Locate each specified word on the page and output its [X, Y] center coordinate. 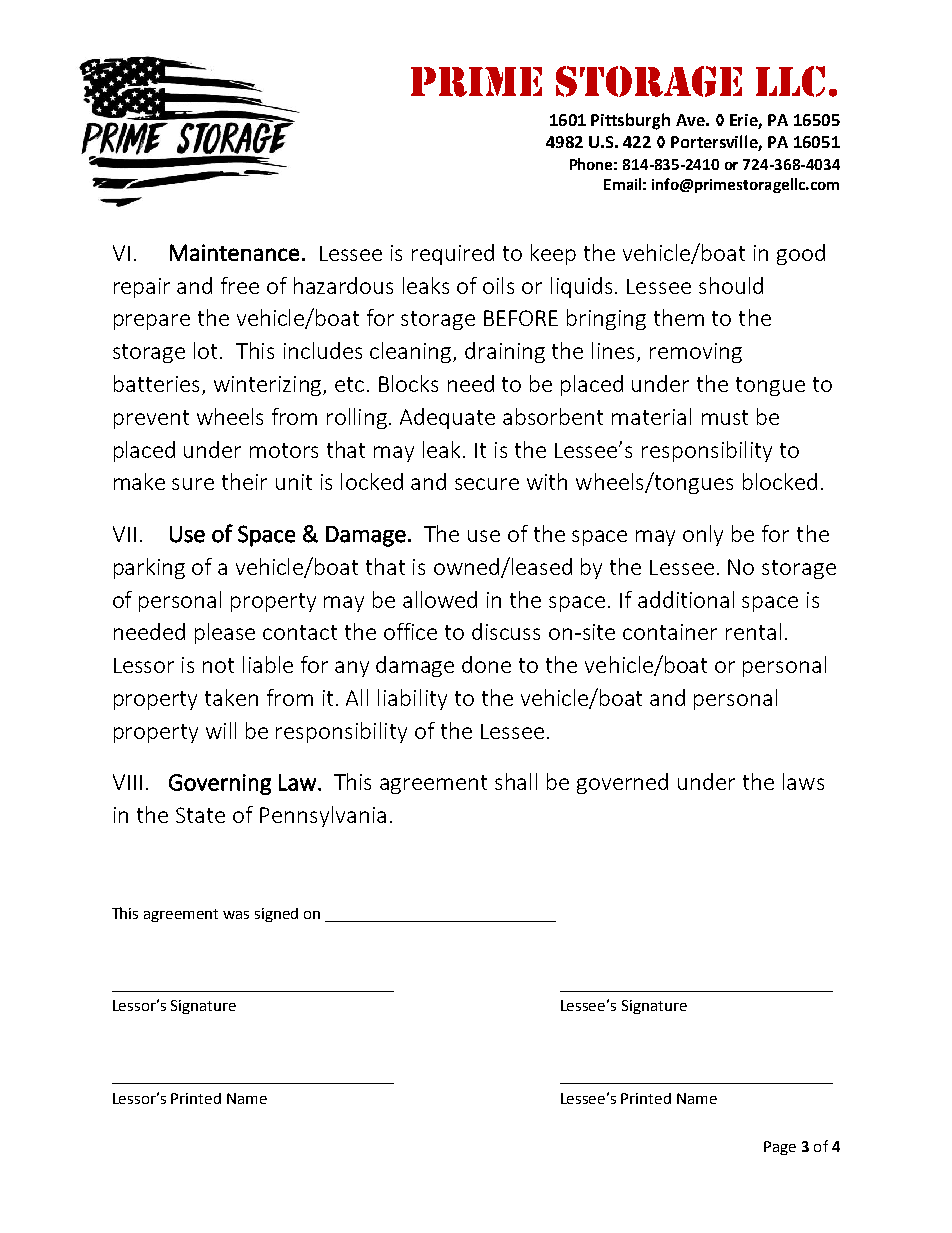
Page [780, 1148]
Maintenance [234, 252]
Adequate [447, 418]
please [225, 633]
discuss [506, 631]
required [453, 254]
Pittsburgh [630, 121]
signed [276, 915]
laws [803, 781]
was [236, 915]
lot [207, 350]
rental [753, 631]
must [725, 417]
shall [516, 781]
